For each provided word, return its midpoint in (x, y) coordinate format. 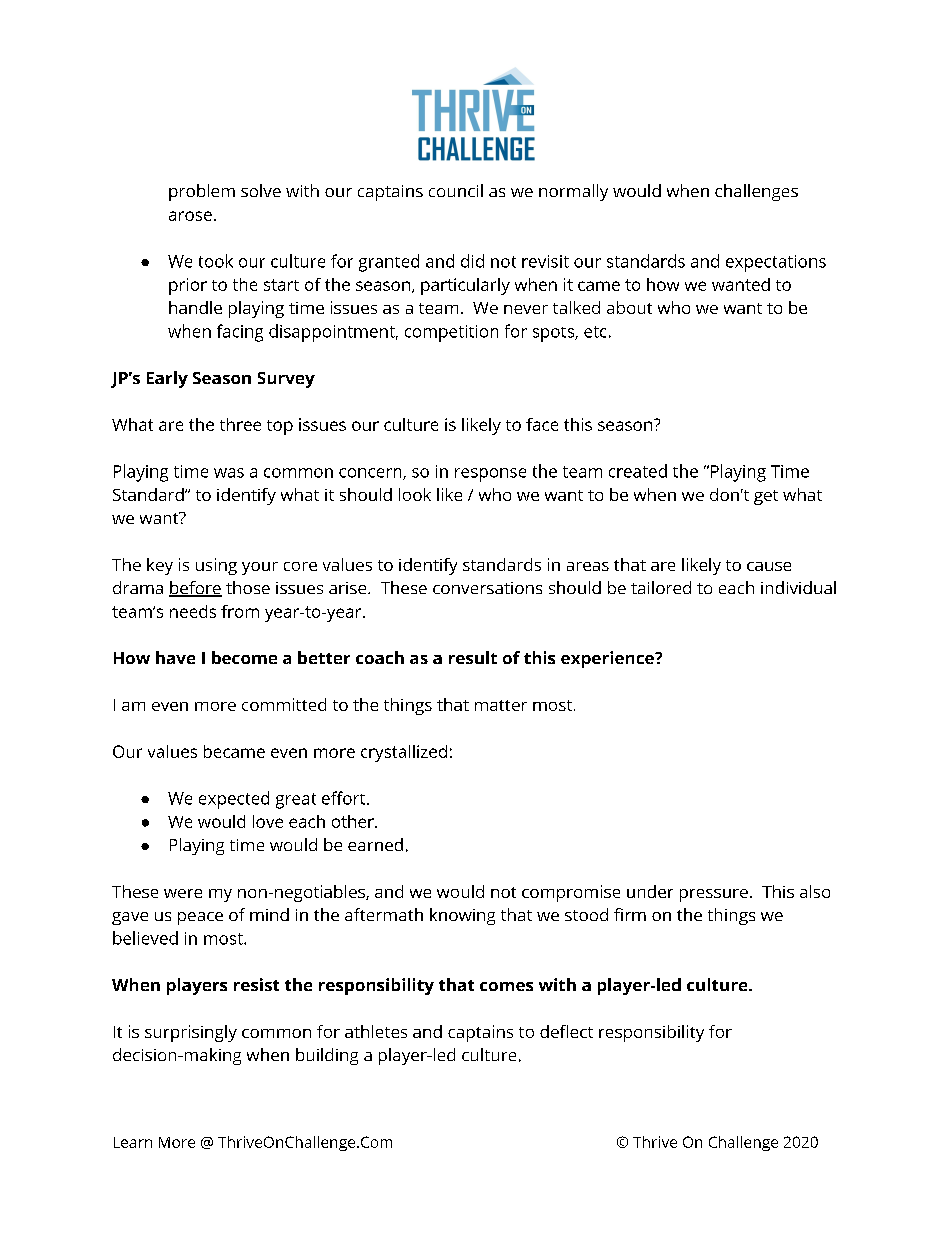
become (244, 657)
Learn (133, 1142)
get (766, 497)
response (490, 475)
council (456, 190)
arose (190, 216)
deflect (566, 1031)
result (473, 657)
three (240, 424)
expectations (776, 263)
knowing (462, 916)
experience (608, 659)
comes (506, 986)
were (183, 893)
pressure (714, 895)
